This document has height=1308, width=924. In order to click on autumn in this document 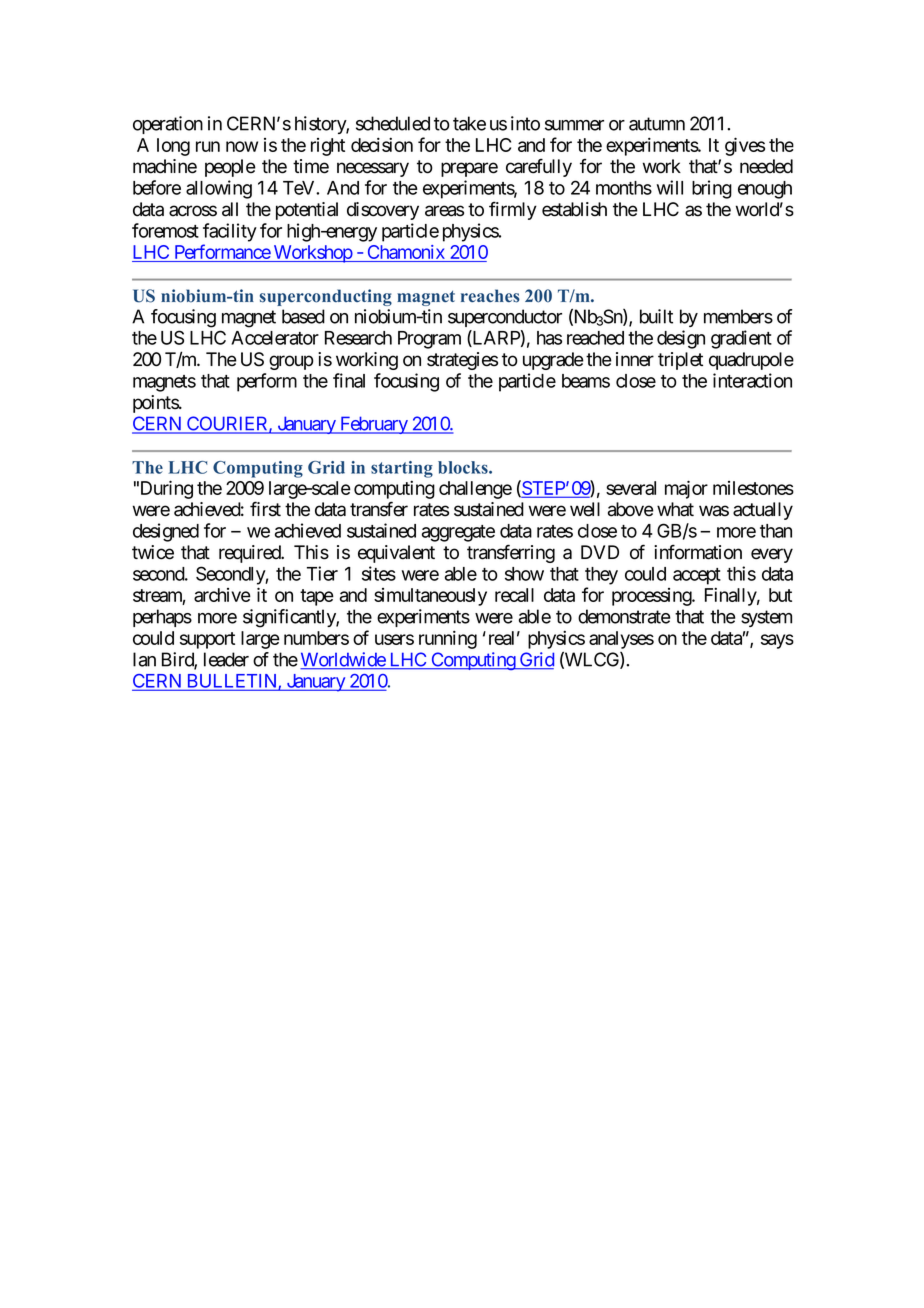, I will do `click(657, 124)`.
